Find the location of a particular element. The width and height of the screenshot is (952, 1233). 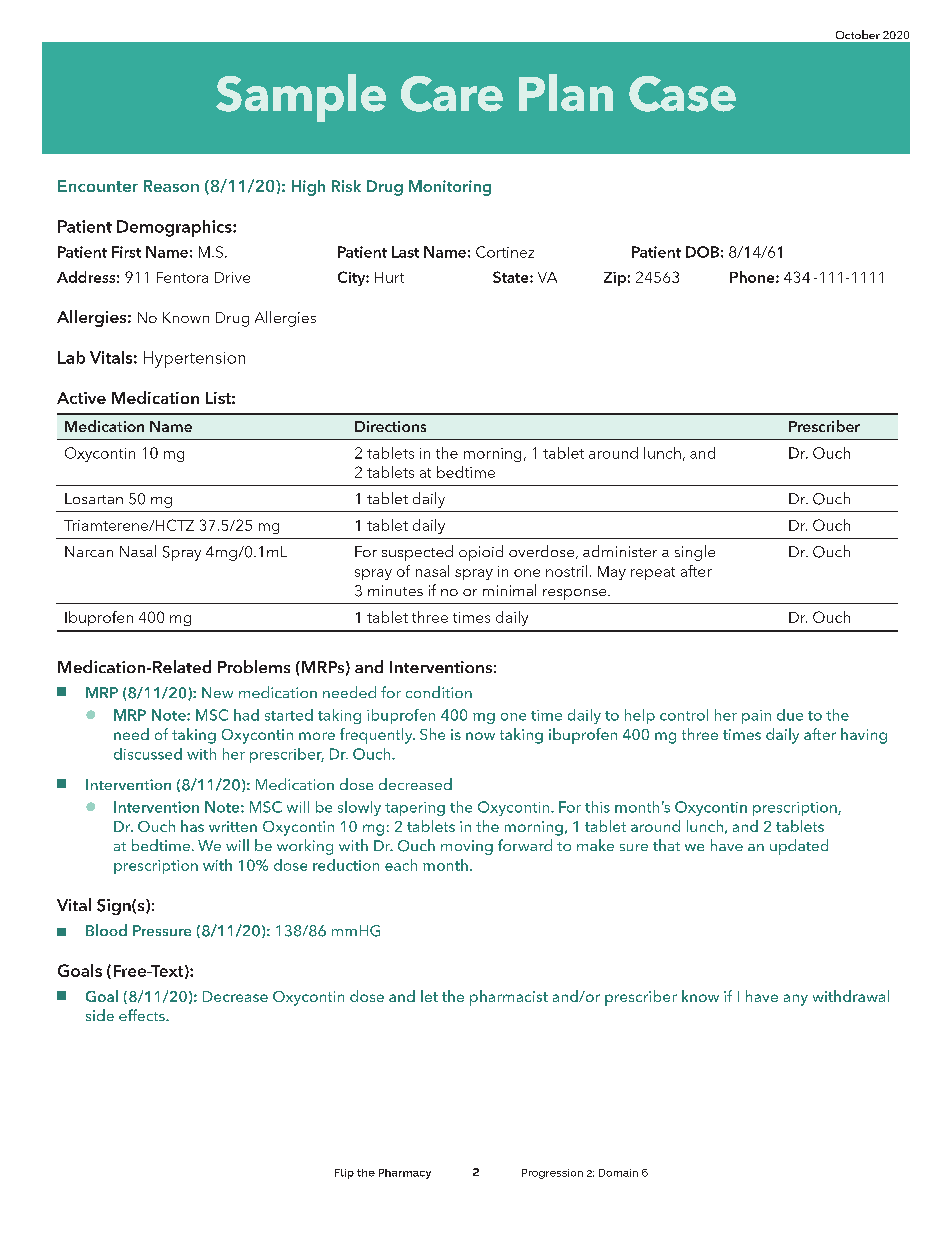

Pharmacy is located at coordinates (405, 1174).
